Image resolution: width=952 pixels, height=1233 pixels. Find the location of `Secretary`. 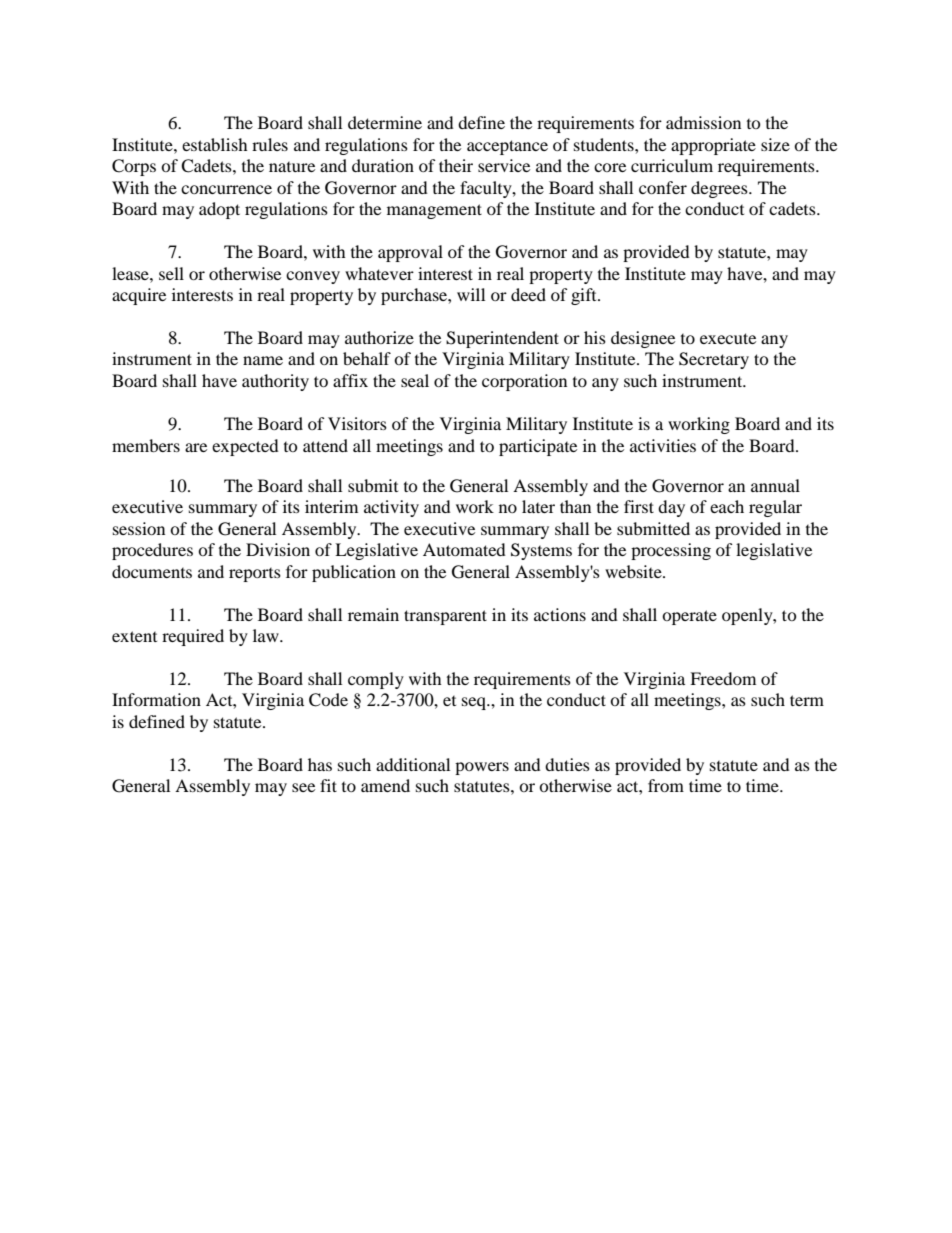

Secretary is located at coordinates (714, 360).
